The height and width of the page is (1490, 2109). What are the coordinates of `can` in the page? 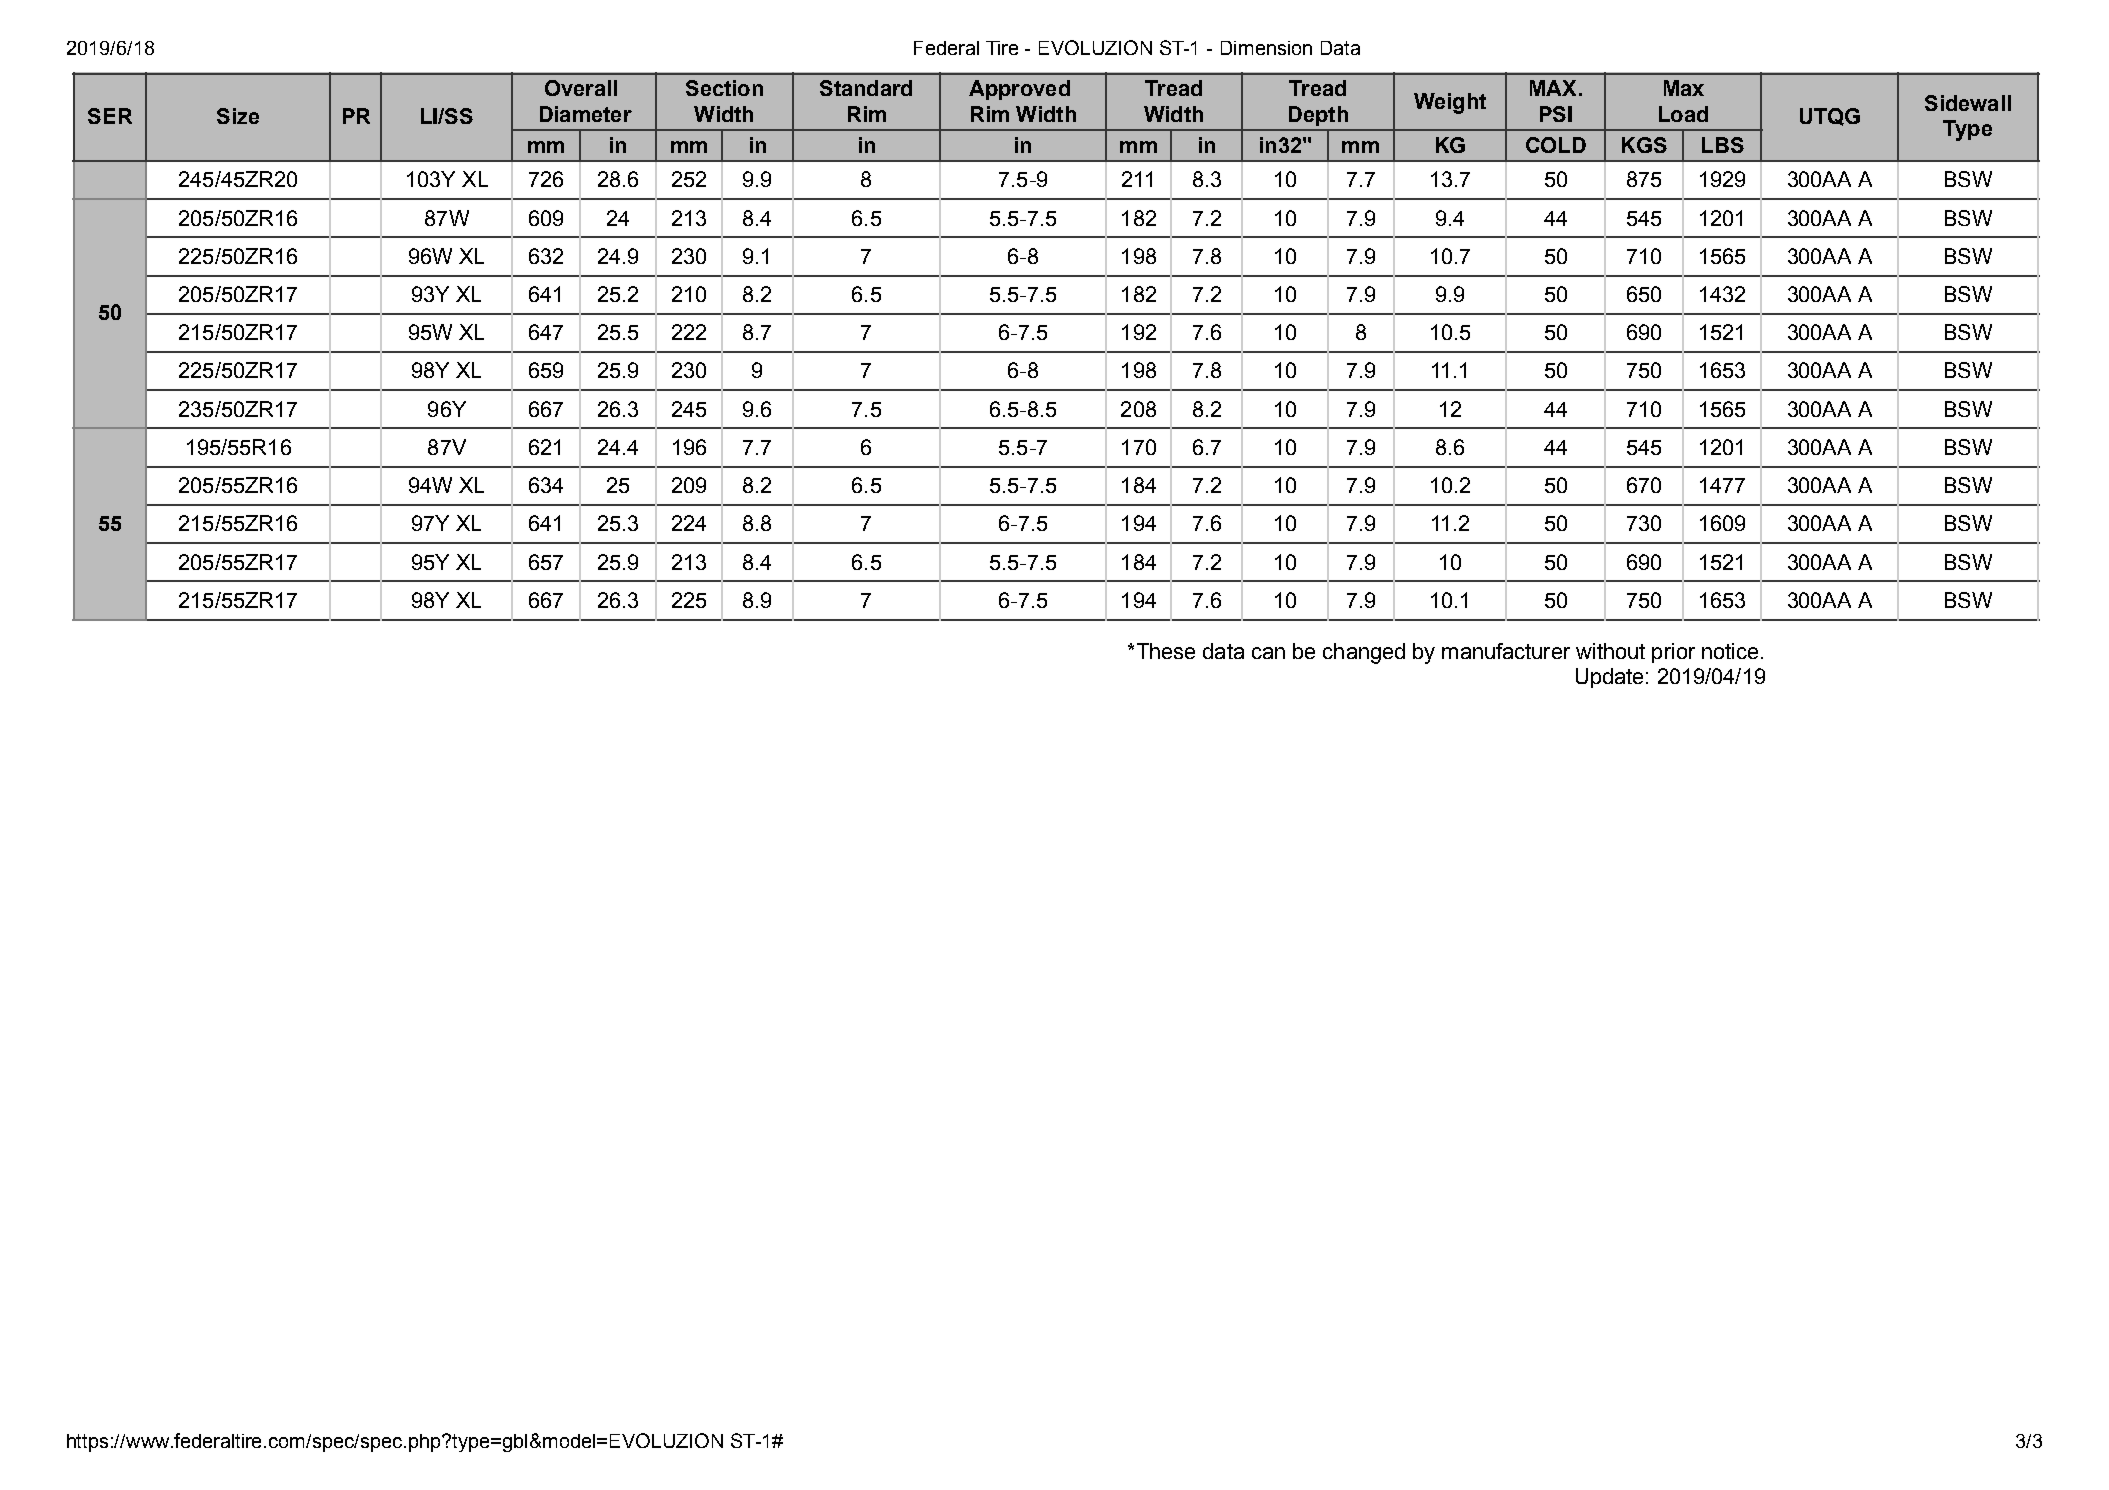 It's located at (1268, 653).
